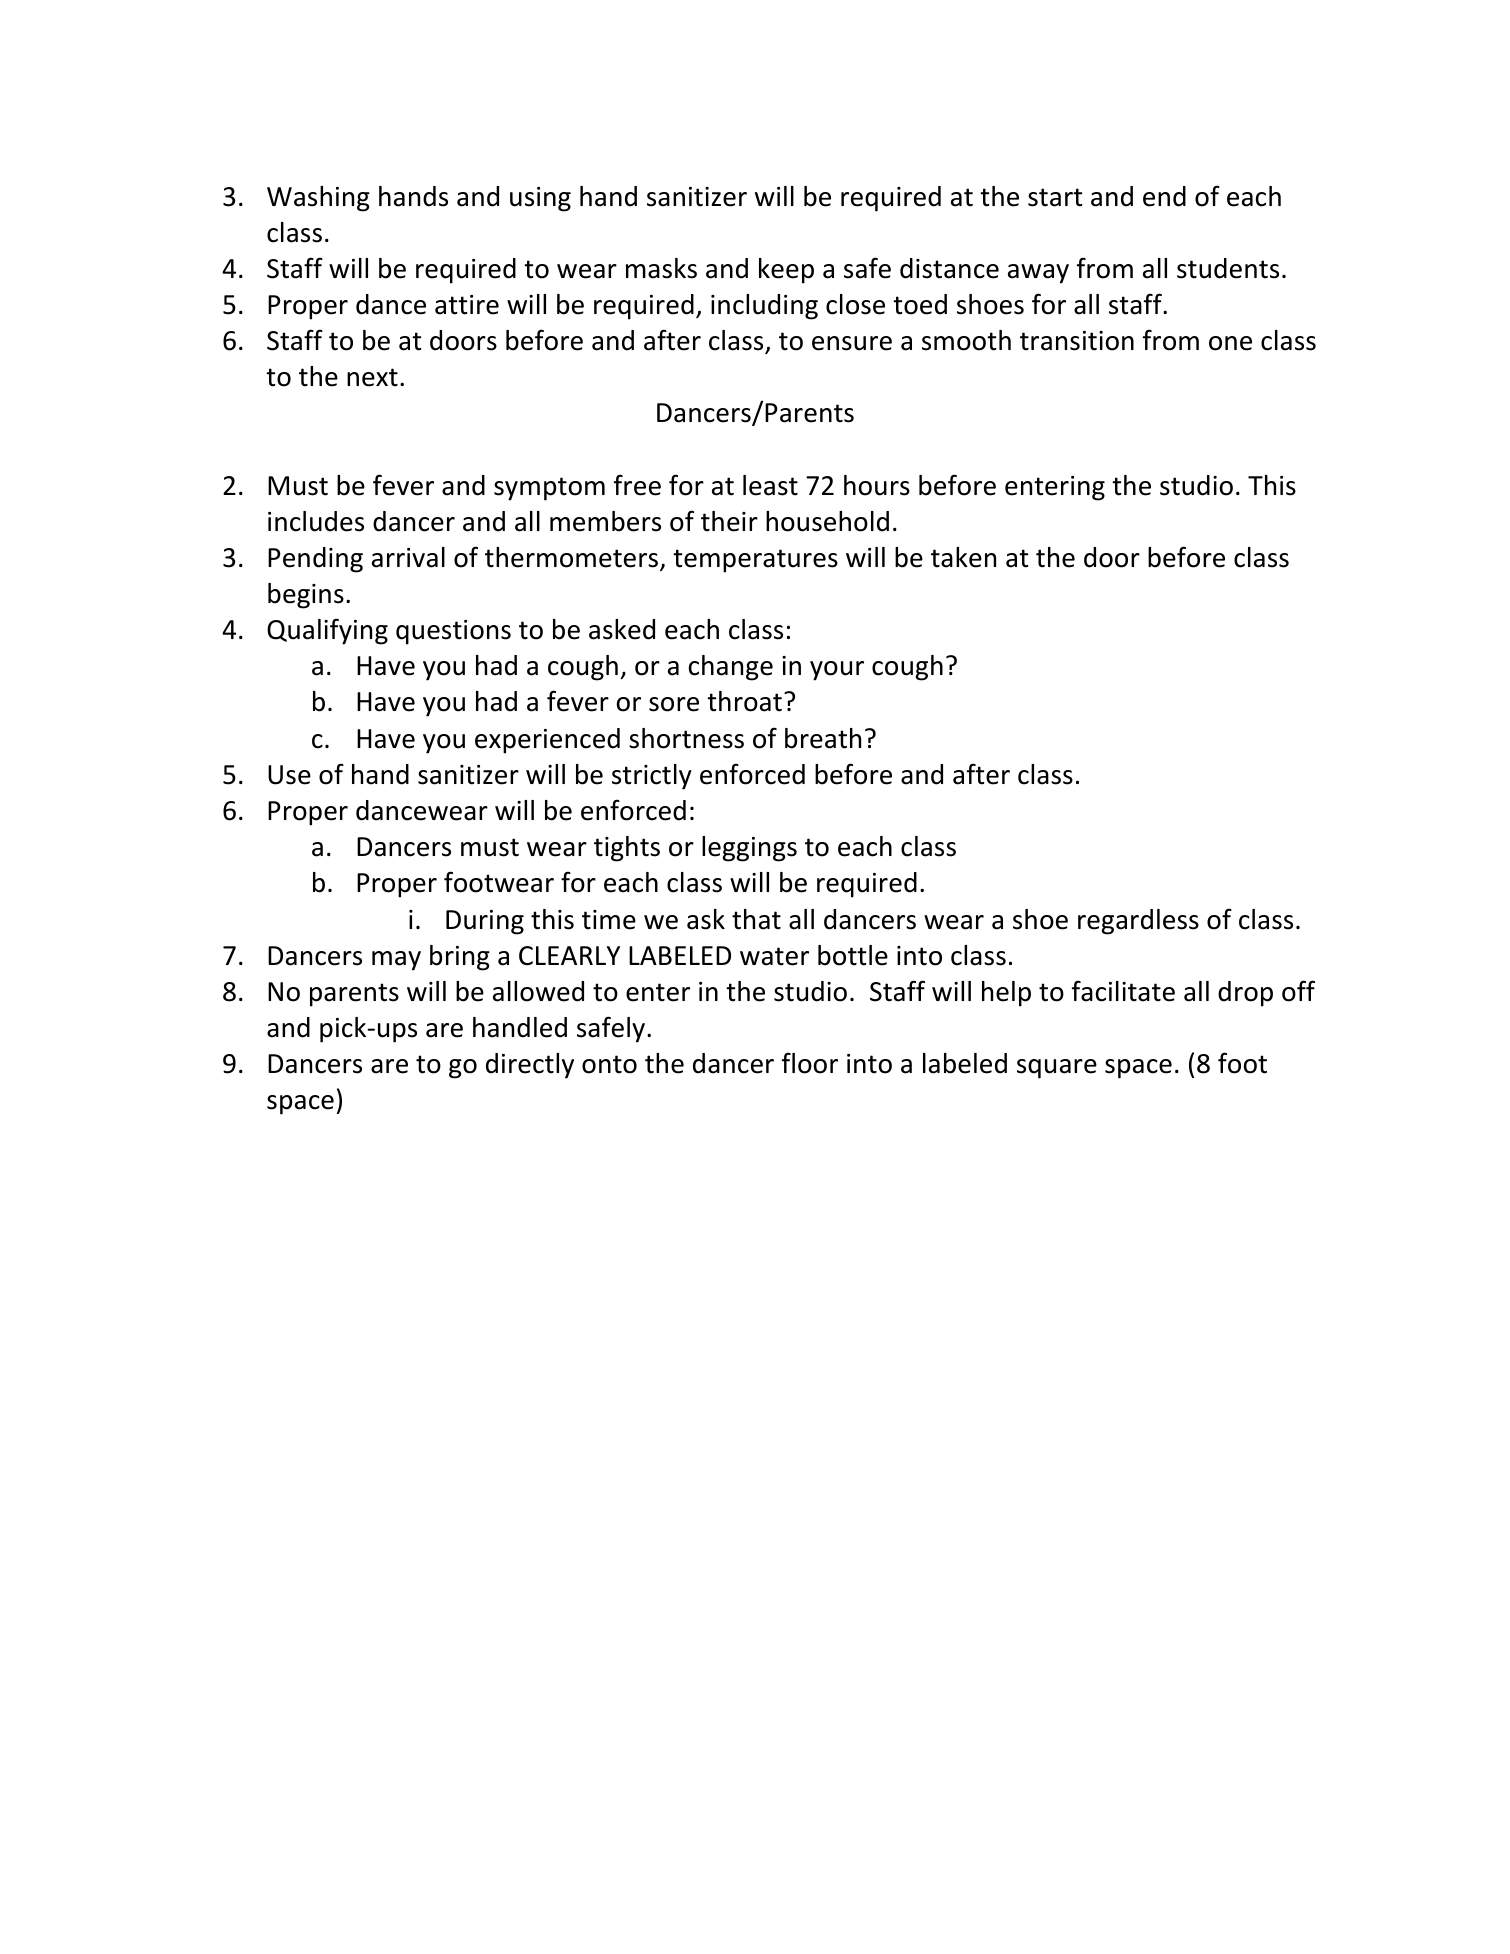 The width and height of the image is (1510, 1954). I want to click on breath, so click(823, 738).
